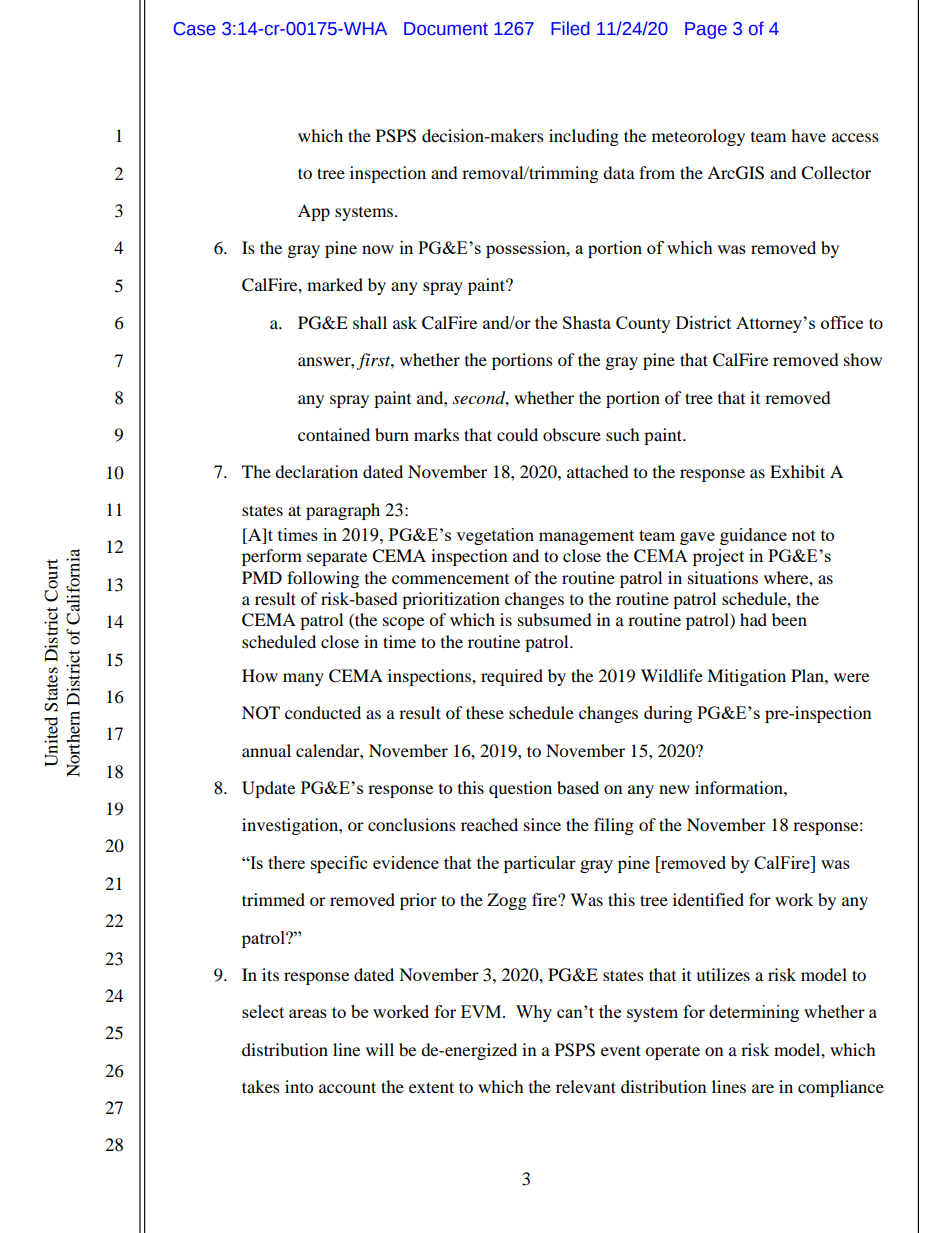 The height and width of the document is (1233, 952). Describe the element at coordinates (570, 28) in the document. I see `Filed` at that location.
